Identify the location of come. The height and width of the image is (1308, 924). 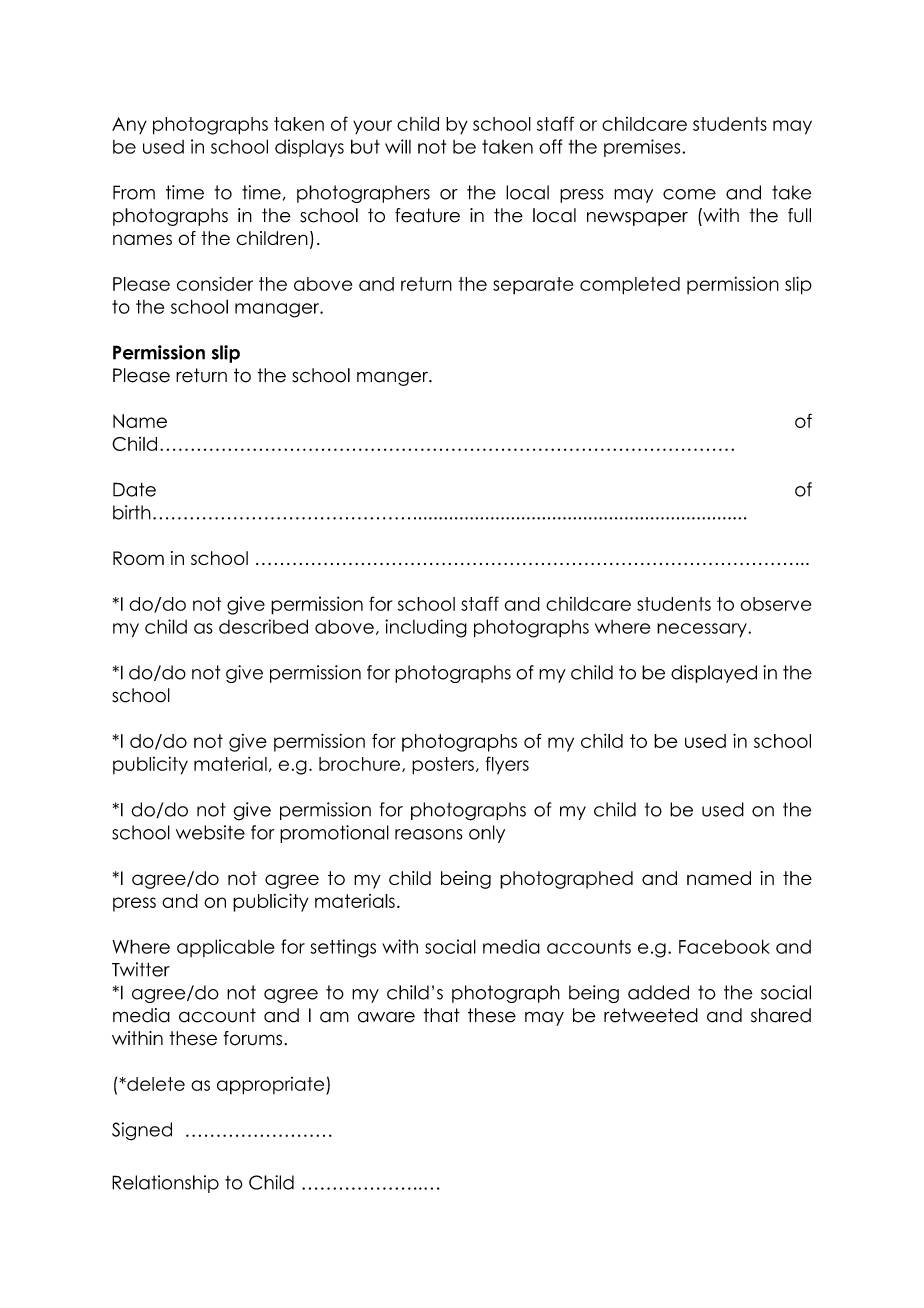
(689, 194).
